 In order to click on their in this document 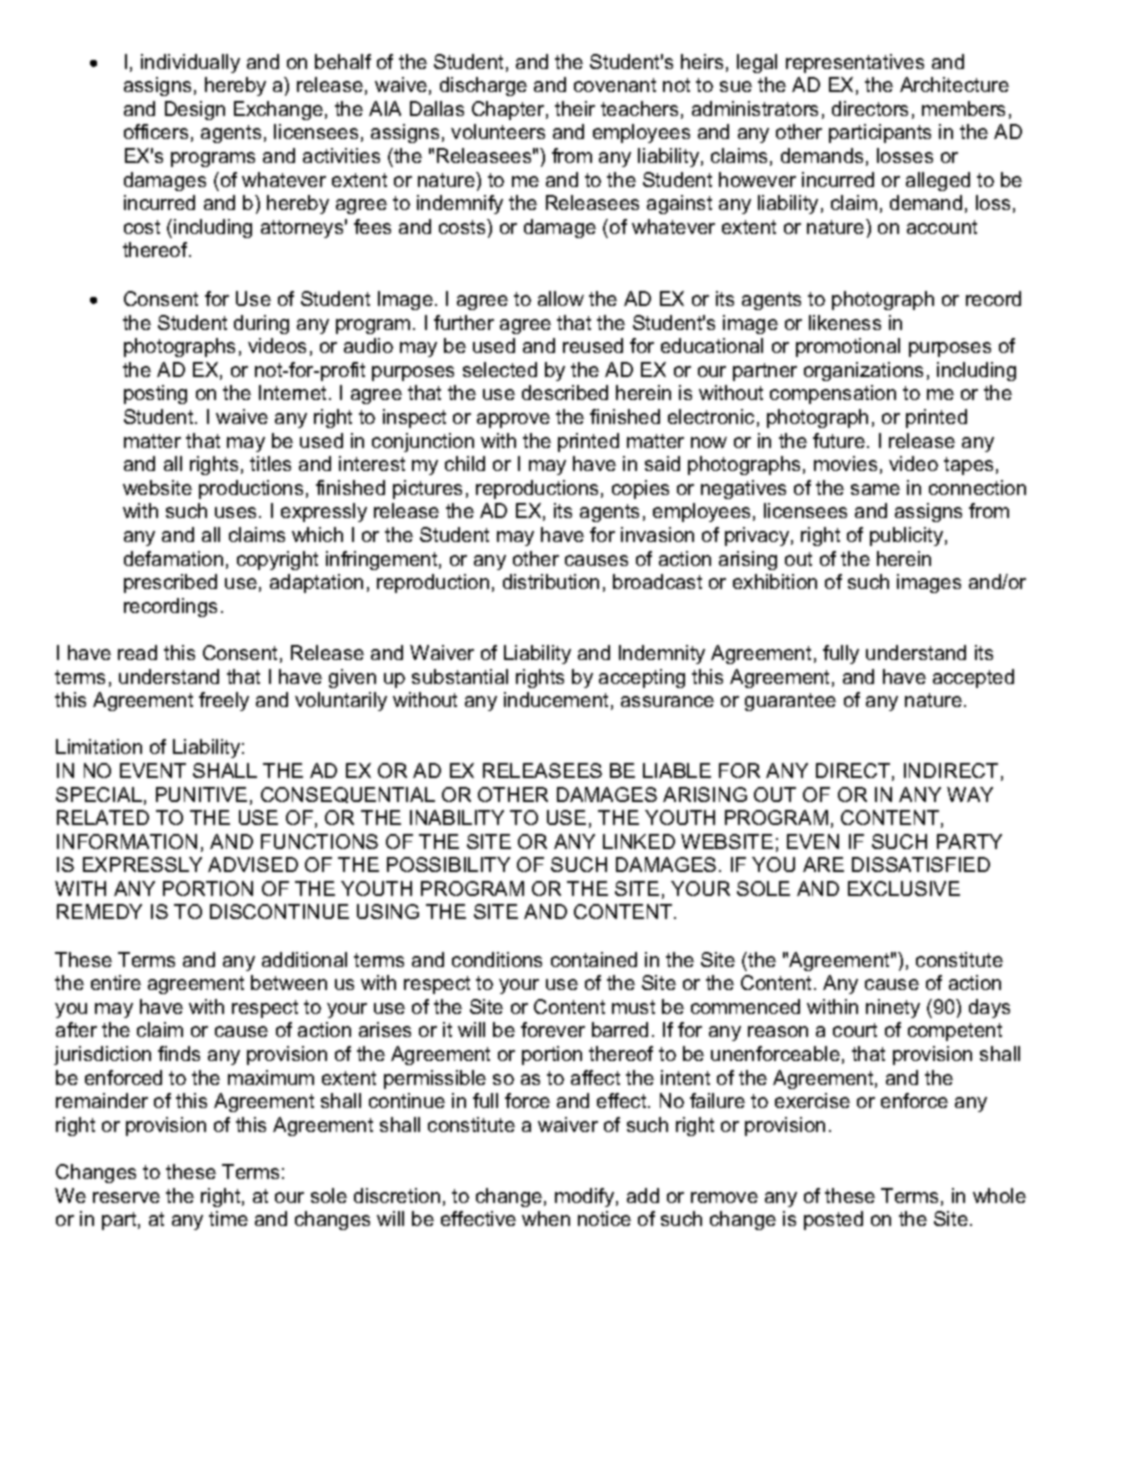, I will do `click(575, 108)`.
